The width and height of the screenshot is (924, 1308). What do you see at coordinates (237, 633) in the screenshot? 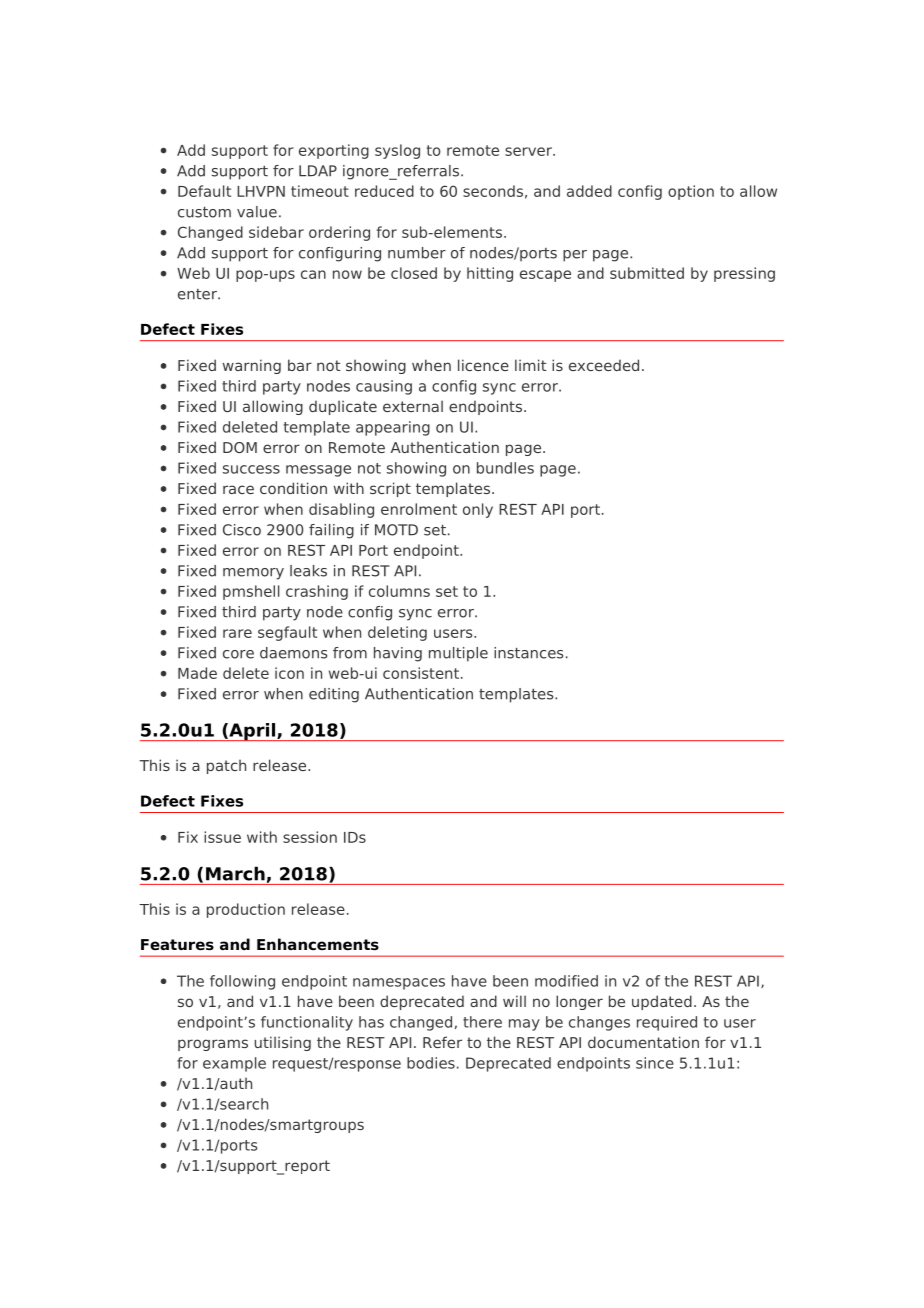
I see `rare` at bounding box center [237, 633].
